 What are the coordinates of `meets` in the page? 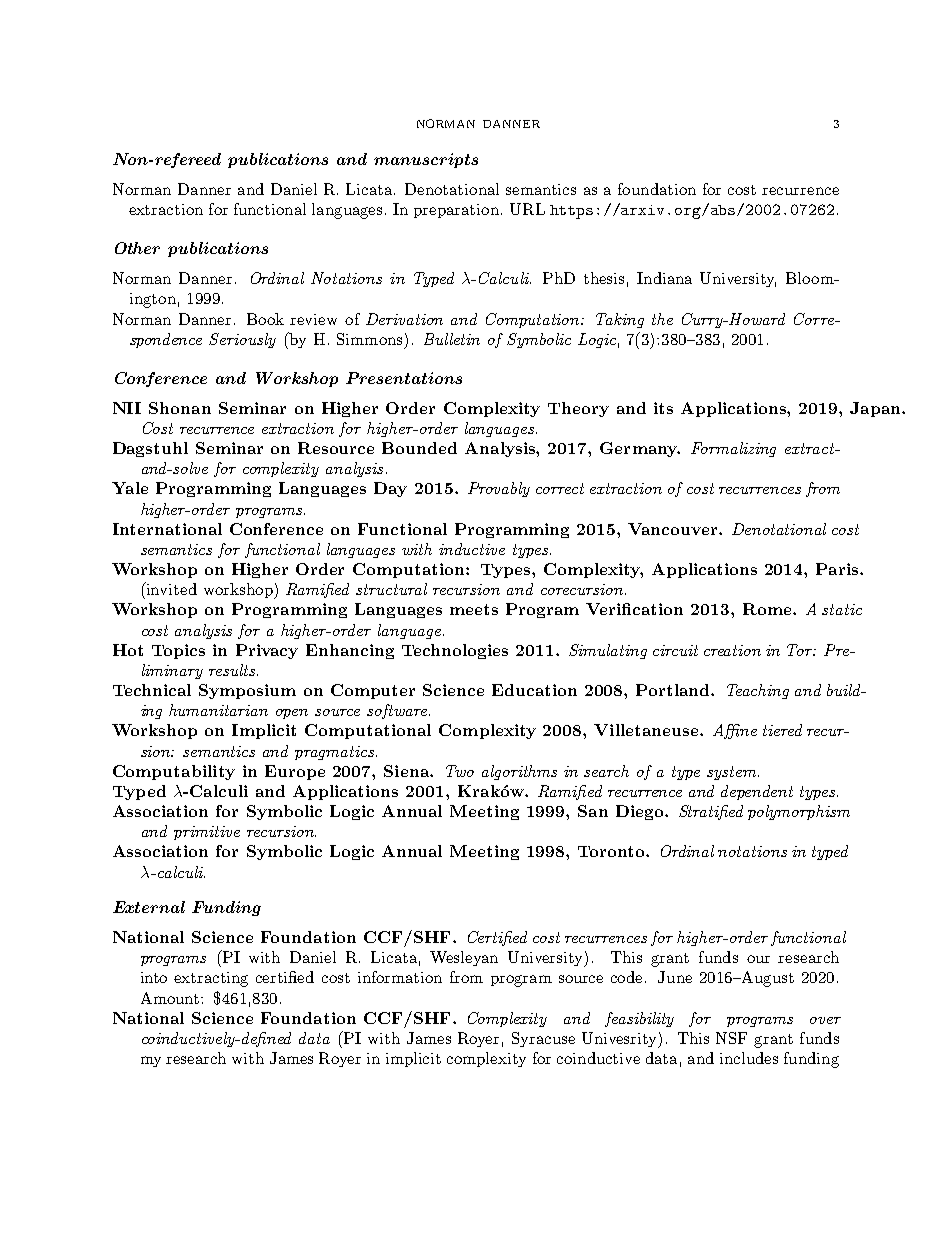 It's located at (474, 609).
